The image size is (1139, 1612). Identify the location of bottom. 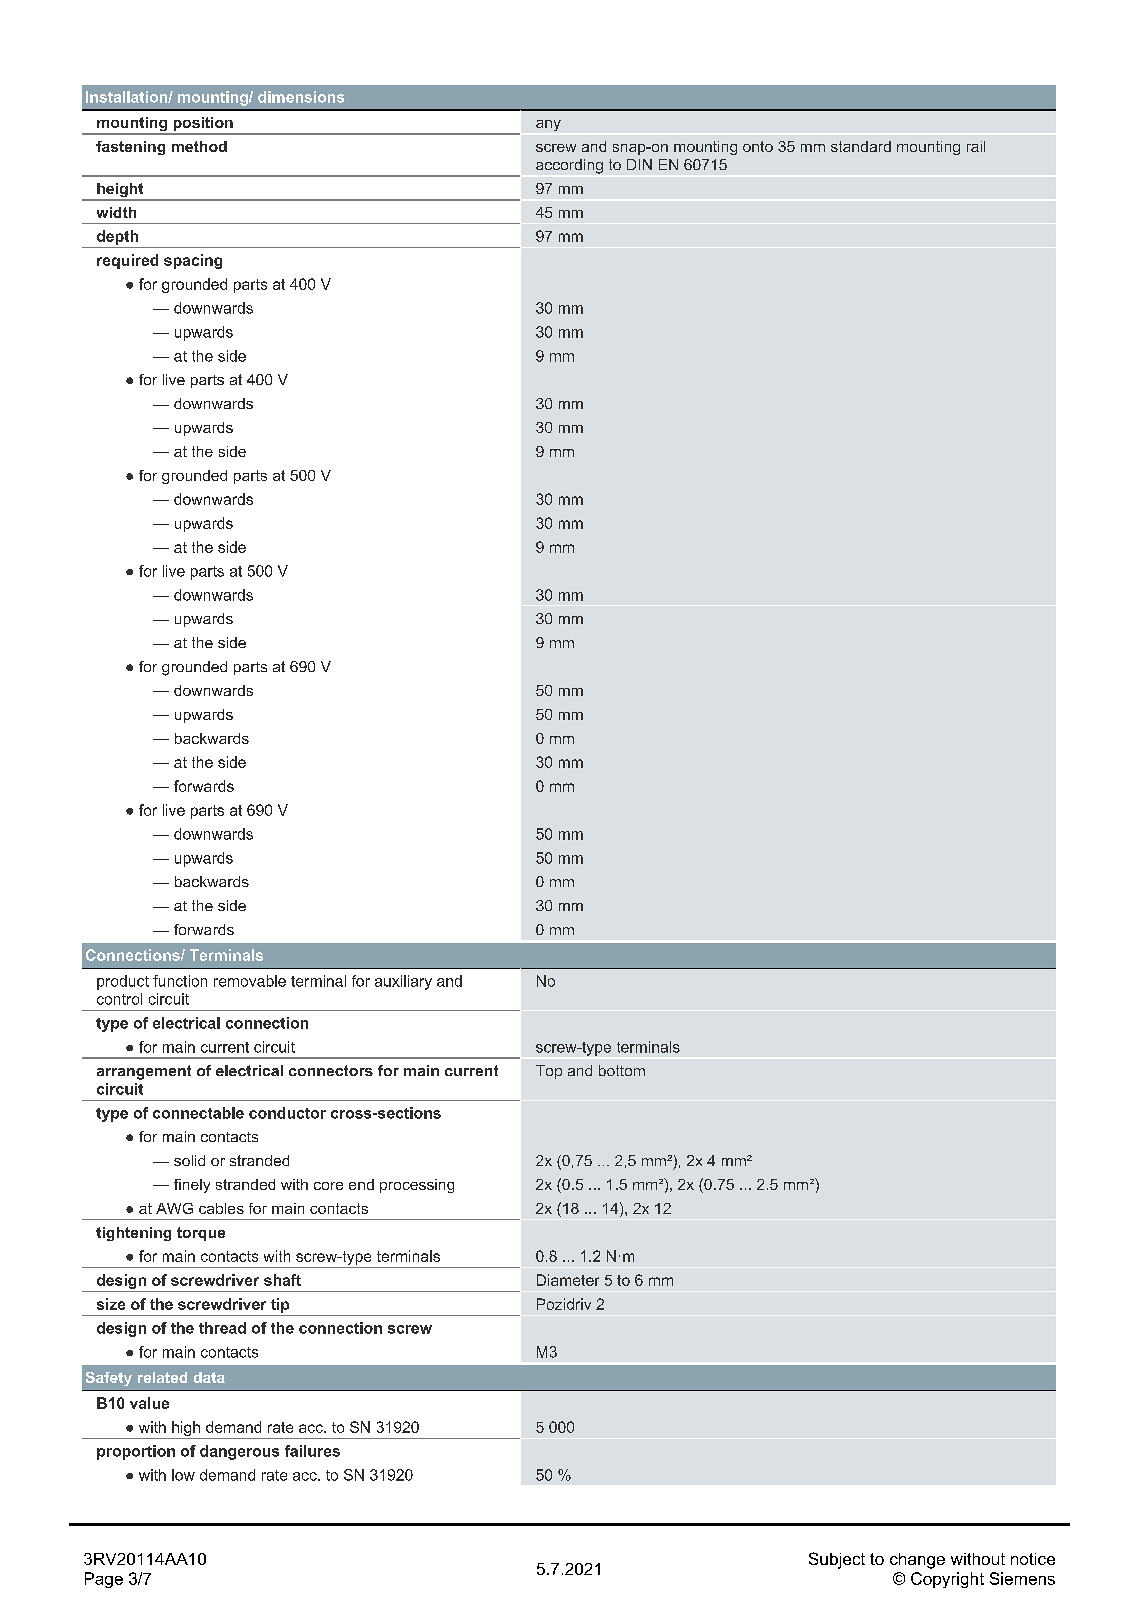
(622, 1070).
